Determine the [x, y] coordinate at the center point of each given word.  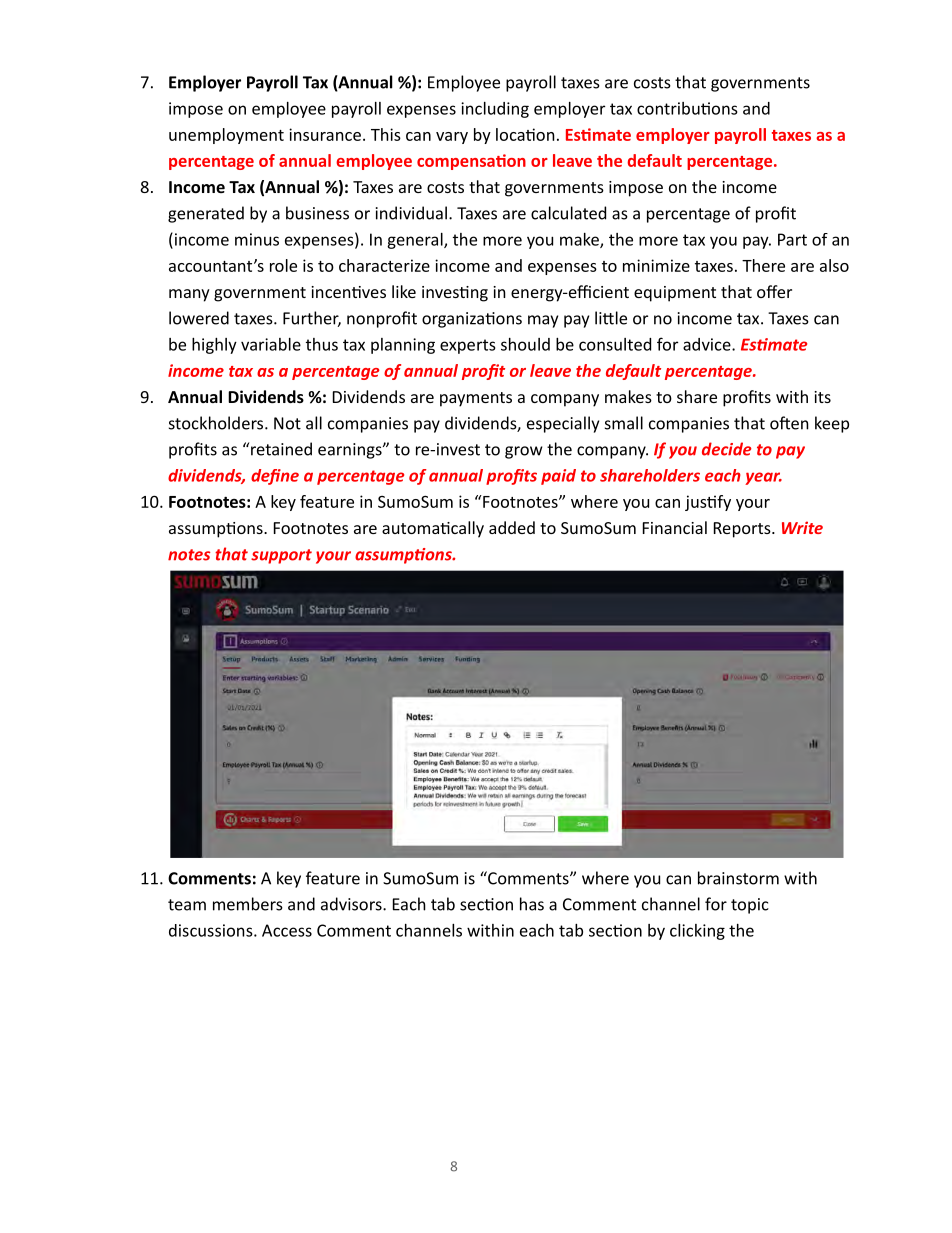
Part [792, 239]
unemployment [226, 136]
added [512, 527]
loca [510, 134]
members [248, 904]
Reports [742, 530]
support [281, 556]
